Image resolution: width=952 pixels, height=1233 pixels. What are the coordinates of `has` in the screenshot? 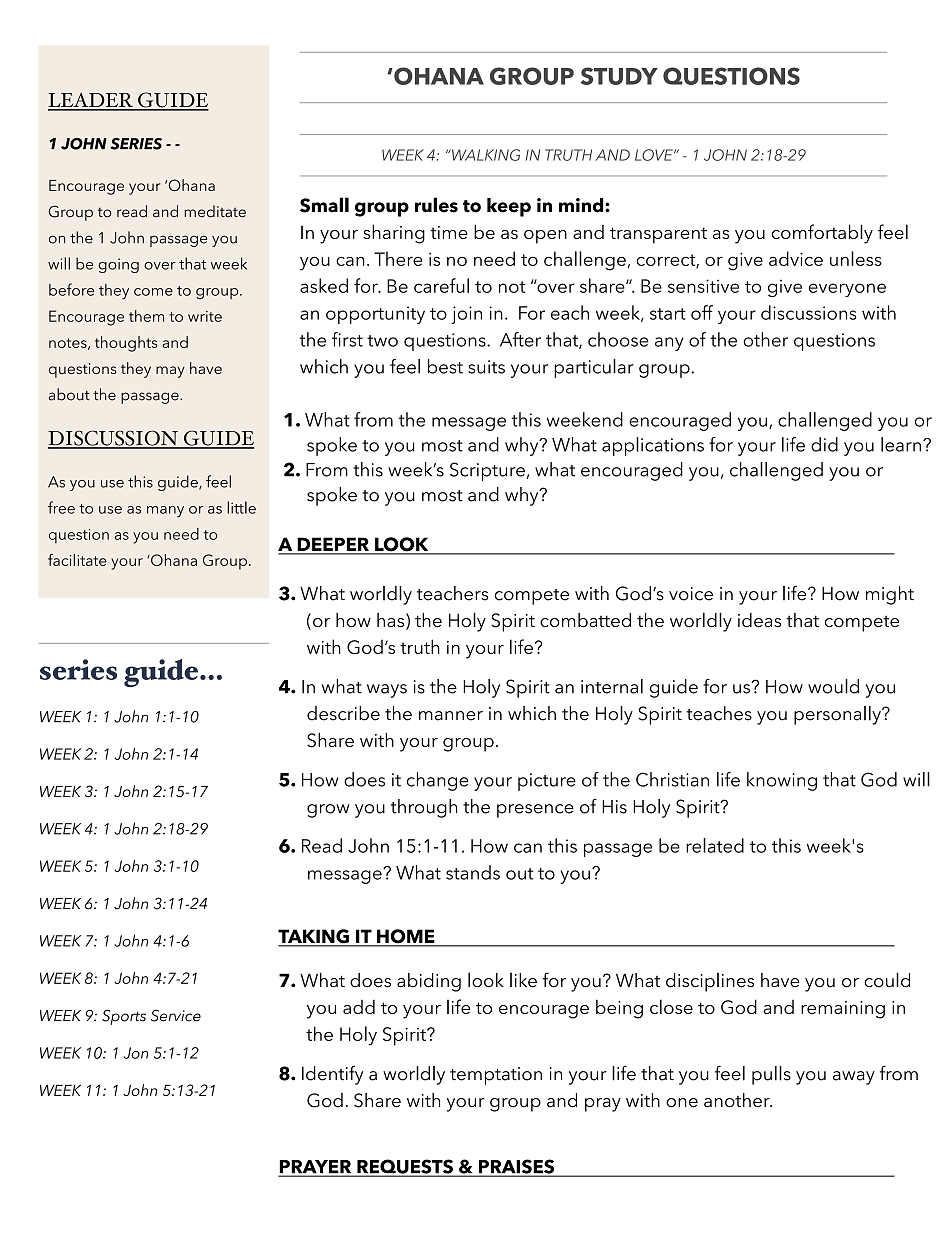 It's located at (390, 620).
